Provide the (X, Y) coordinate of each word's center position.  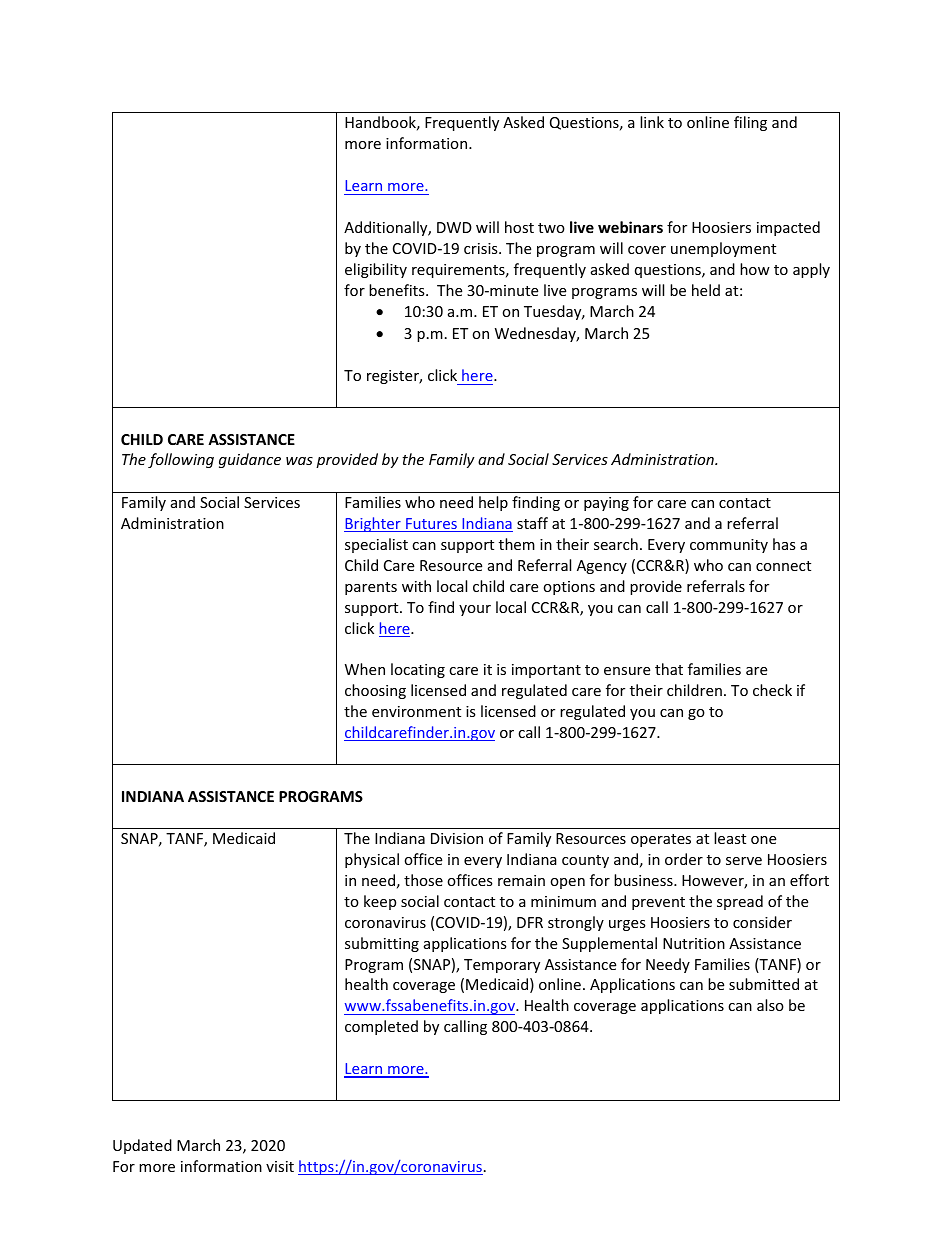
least (730, 838)
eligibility (376, 270)
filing (750, 123)
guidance (250, 460)
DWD (454, 227)
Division (457, 838)
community (729, 546)
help (493, 503)
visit (280, 1166)
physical (372, 860)
